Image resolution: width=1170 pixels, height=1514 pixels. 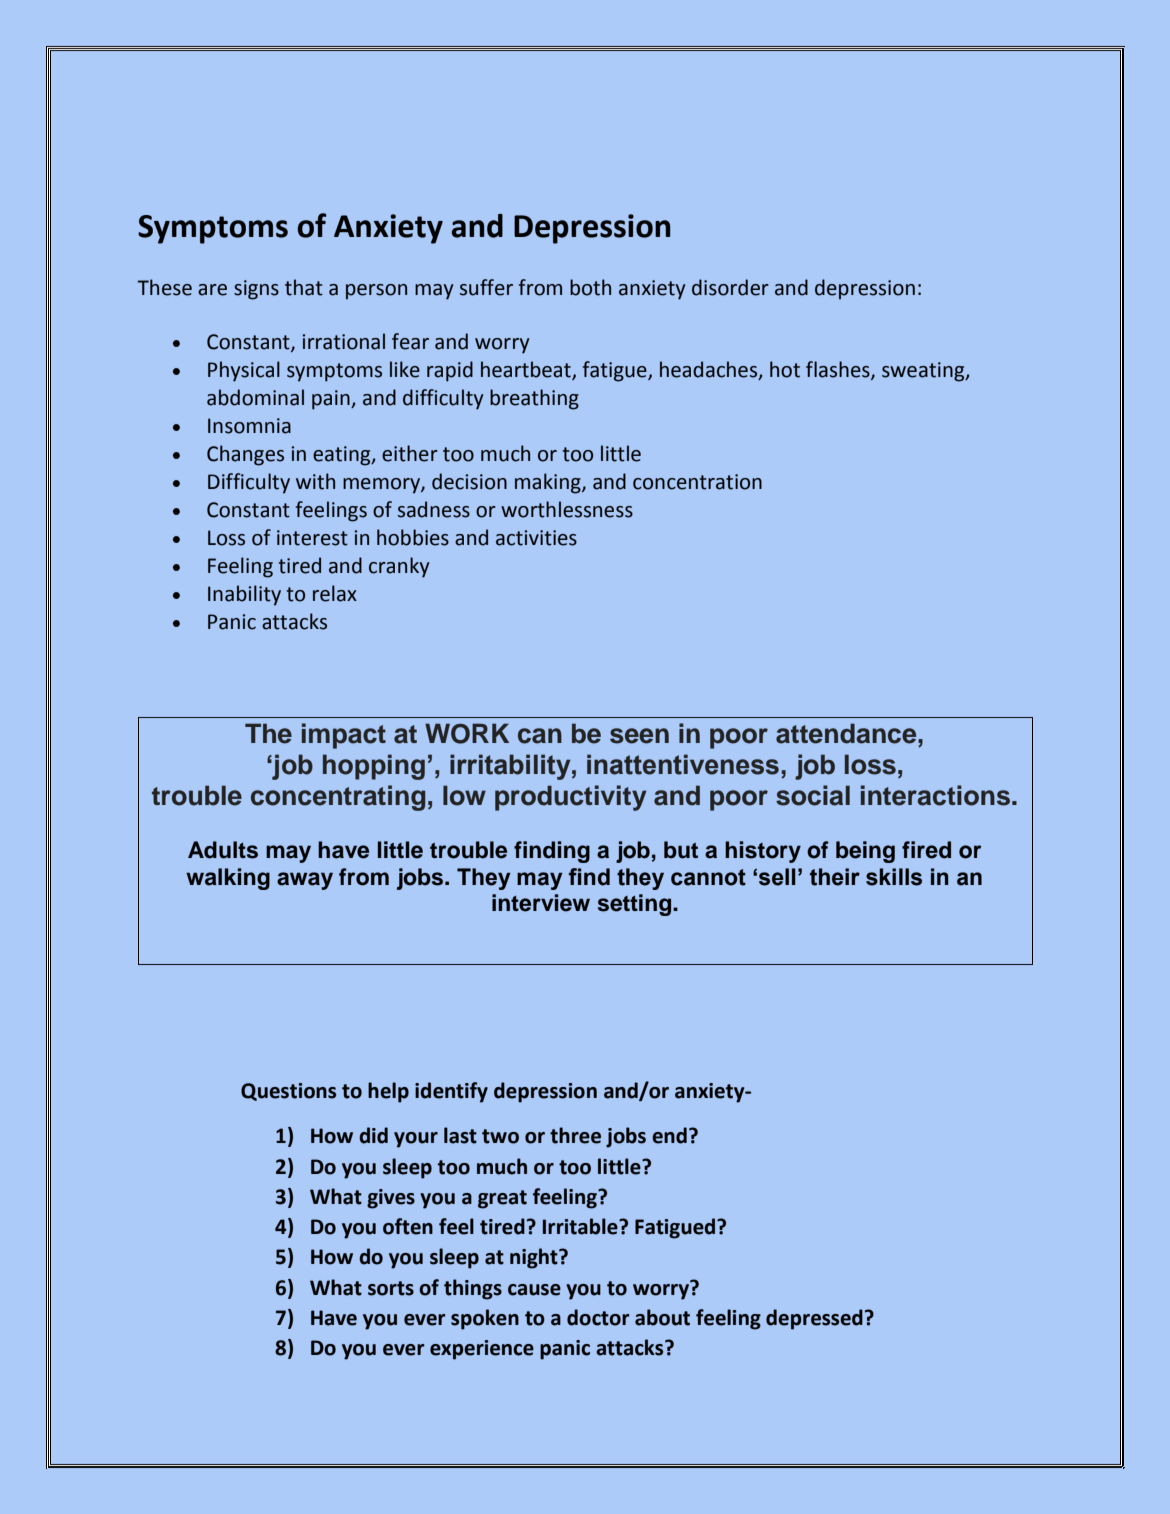 I want to click on their, so click(x=835, y=877).
